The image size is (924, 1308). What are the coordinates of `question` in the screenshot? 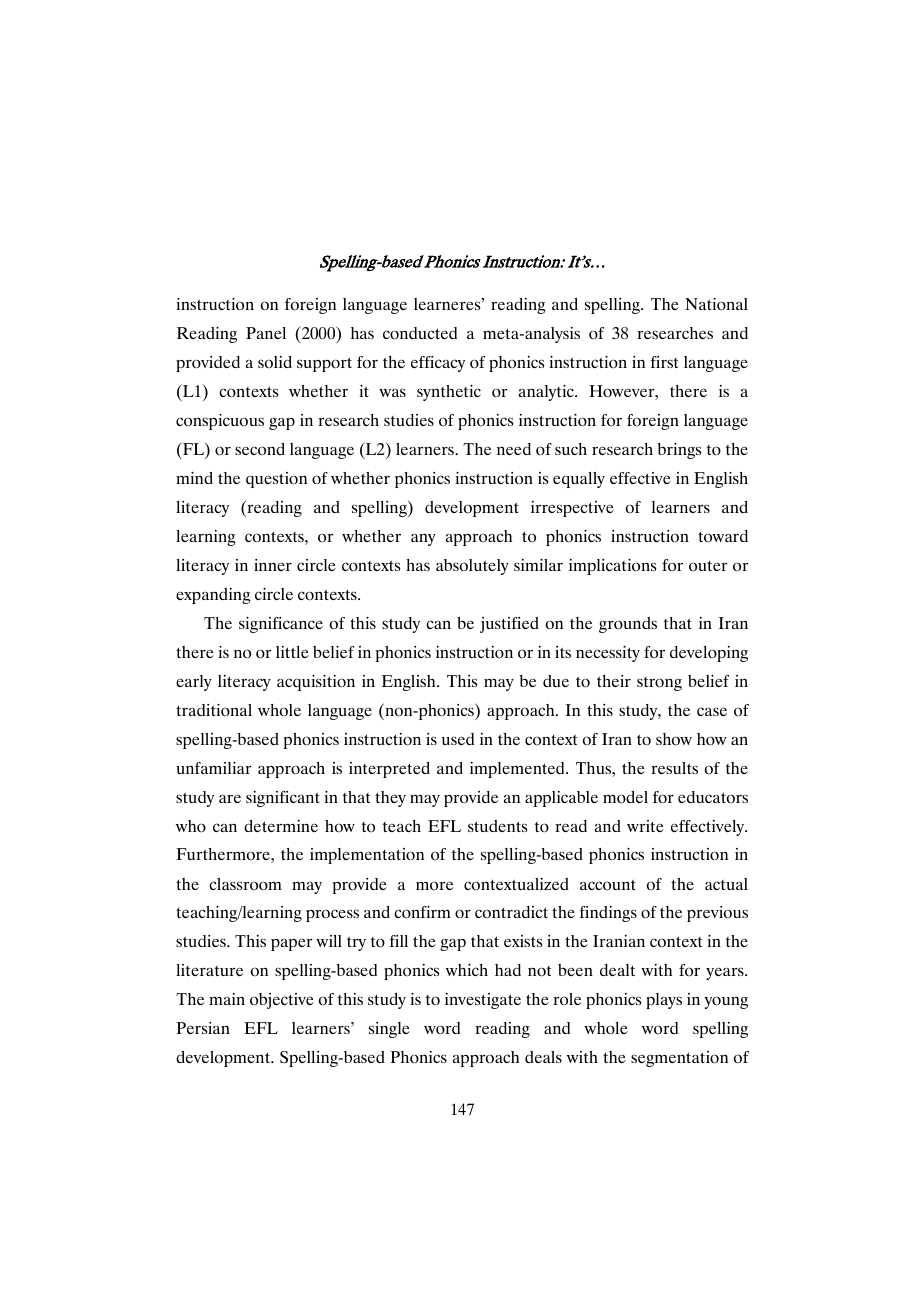 It's located at (276, 480).
